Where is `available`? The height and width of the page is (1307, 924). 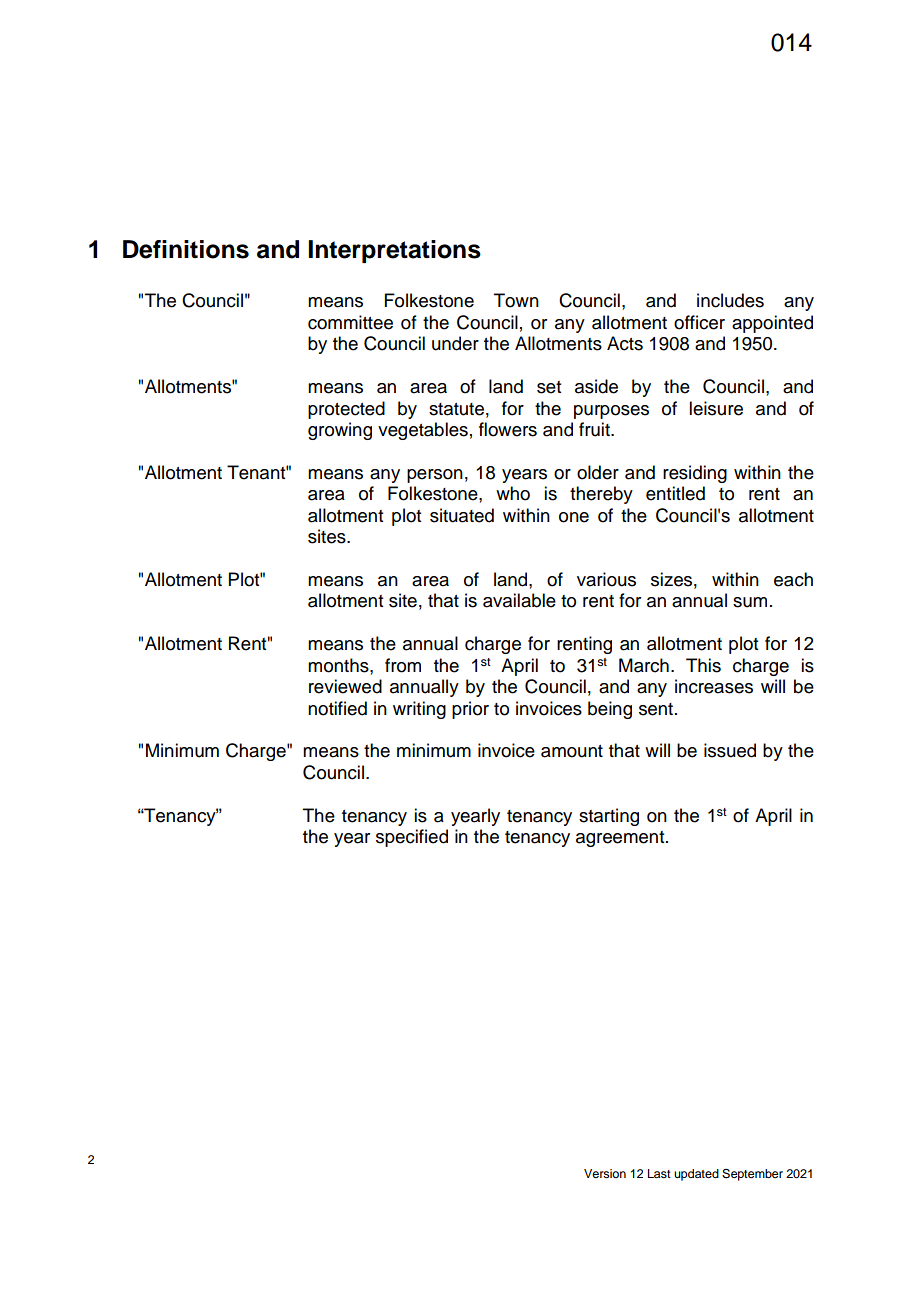 available is located at coordinates (519, 600).
